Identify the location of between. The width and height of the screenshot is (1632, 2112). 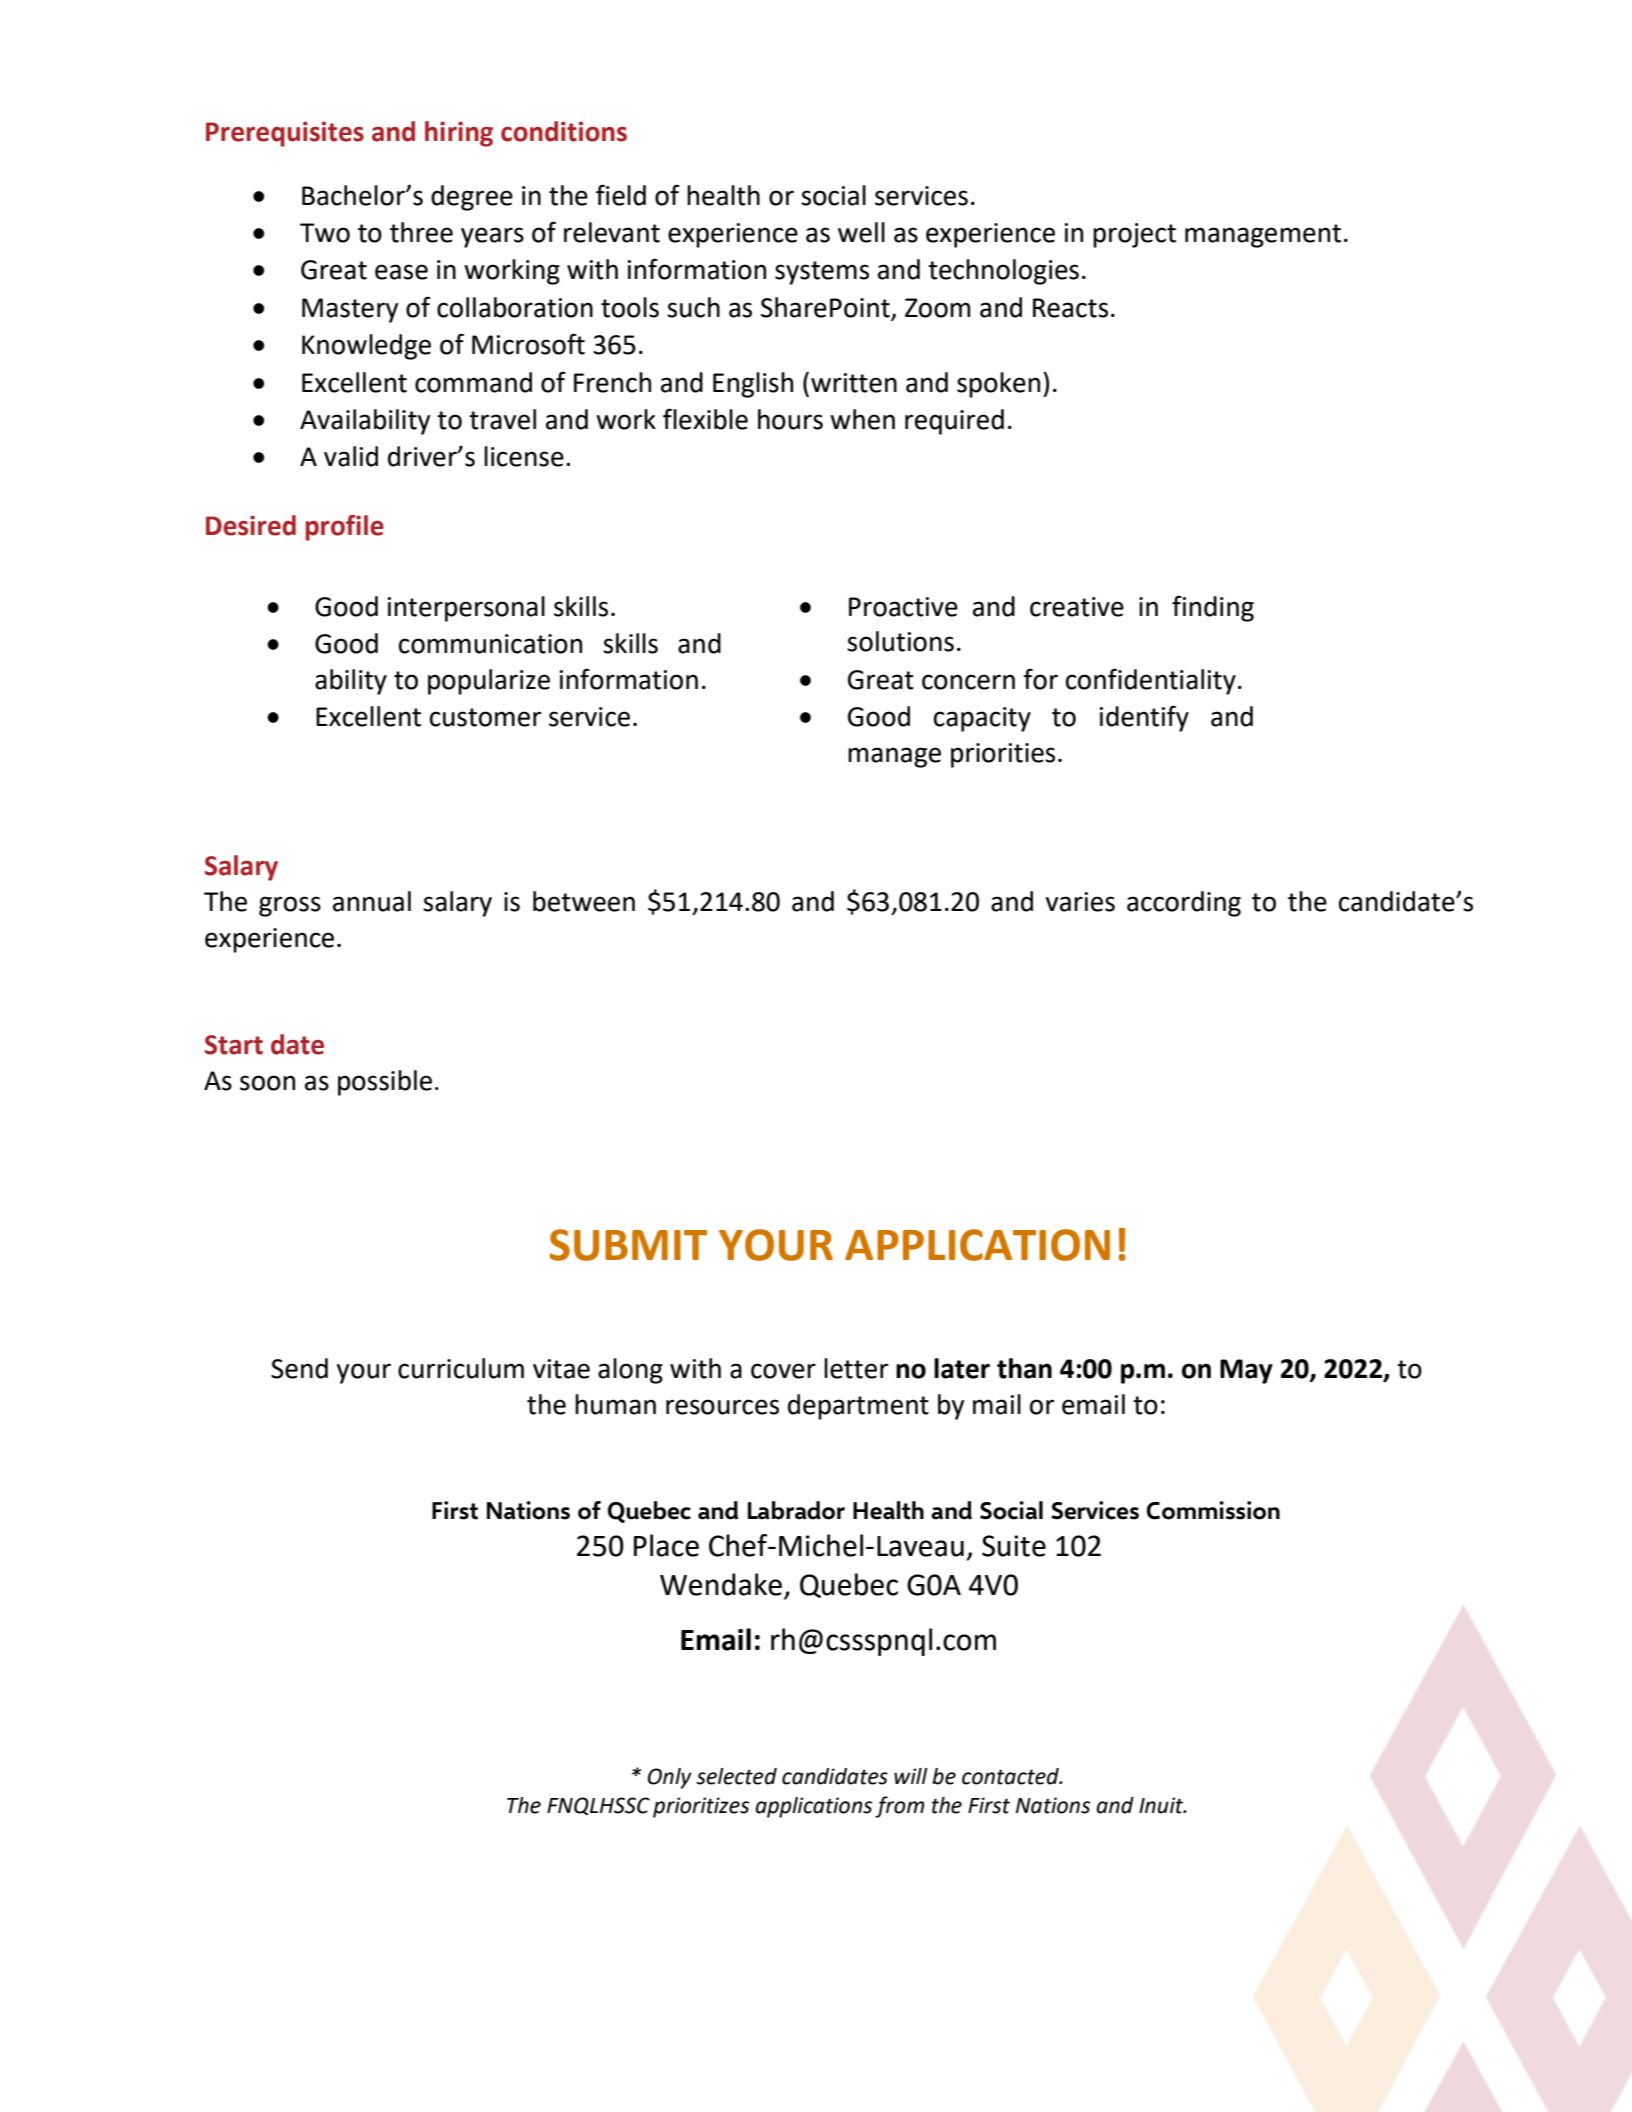
(584, 901).
